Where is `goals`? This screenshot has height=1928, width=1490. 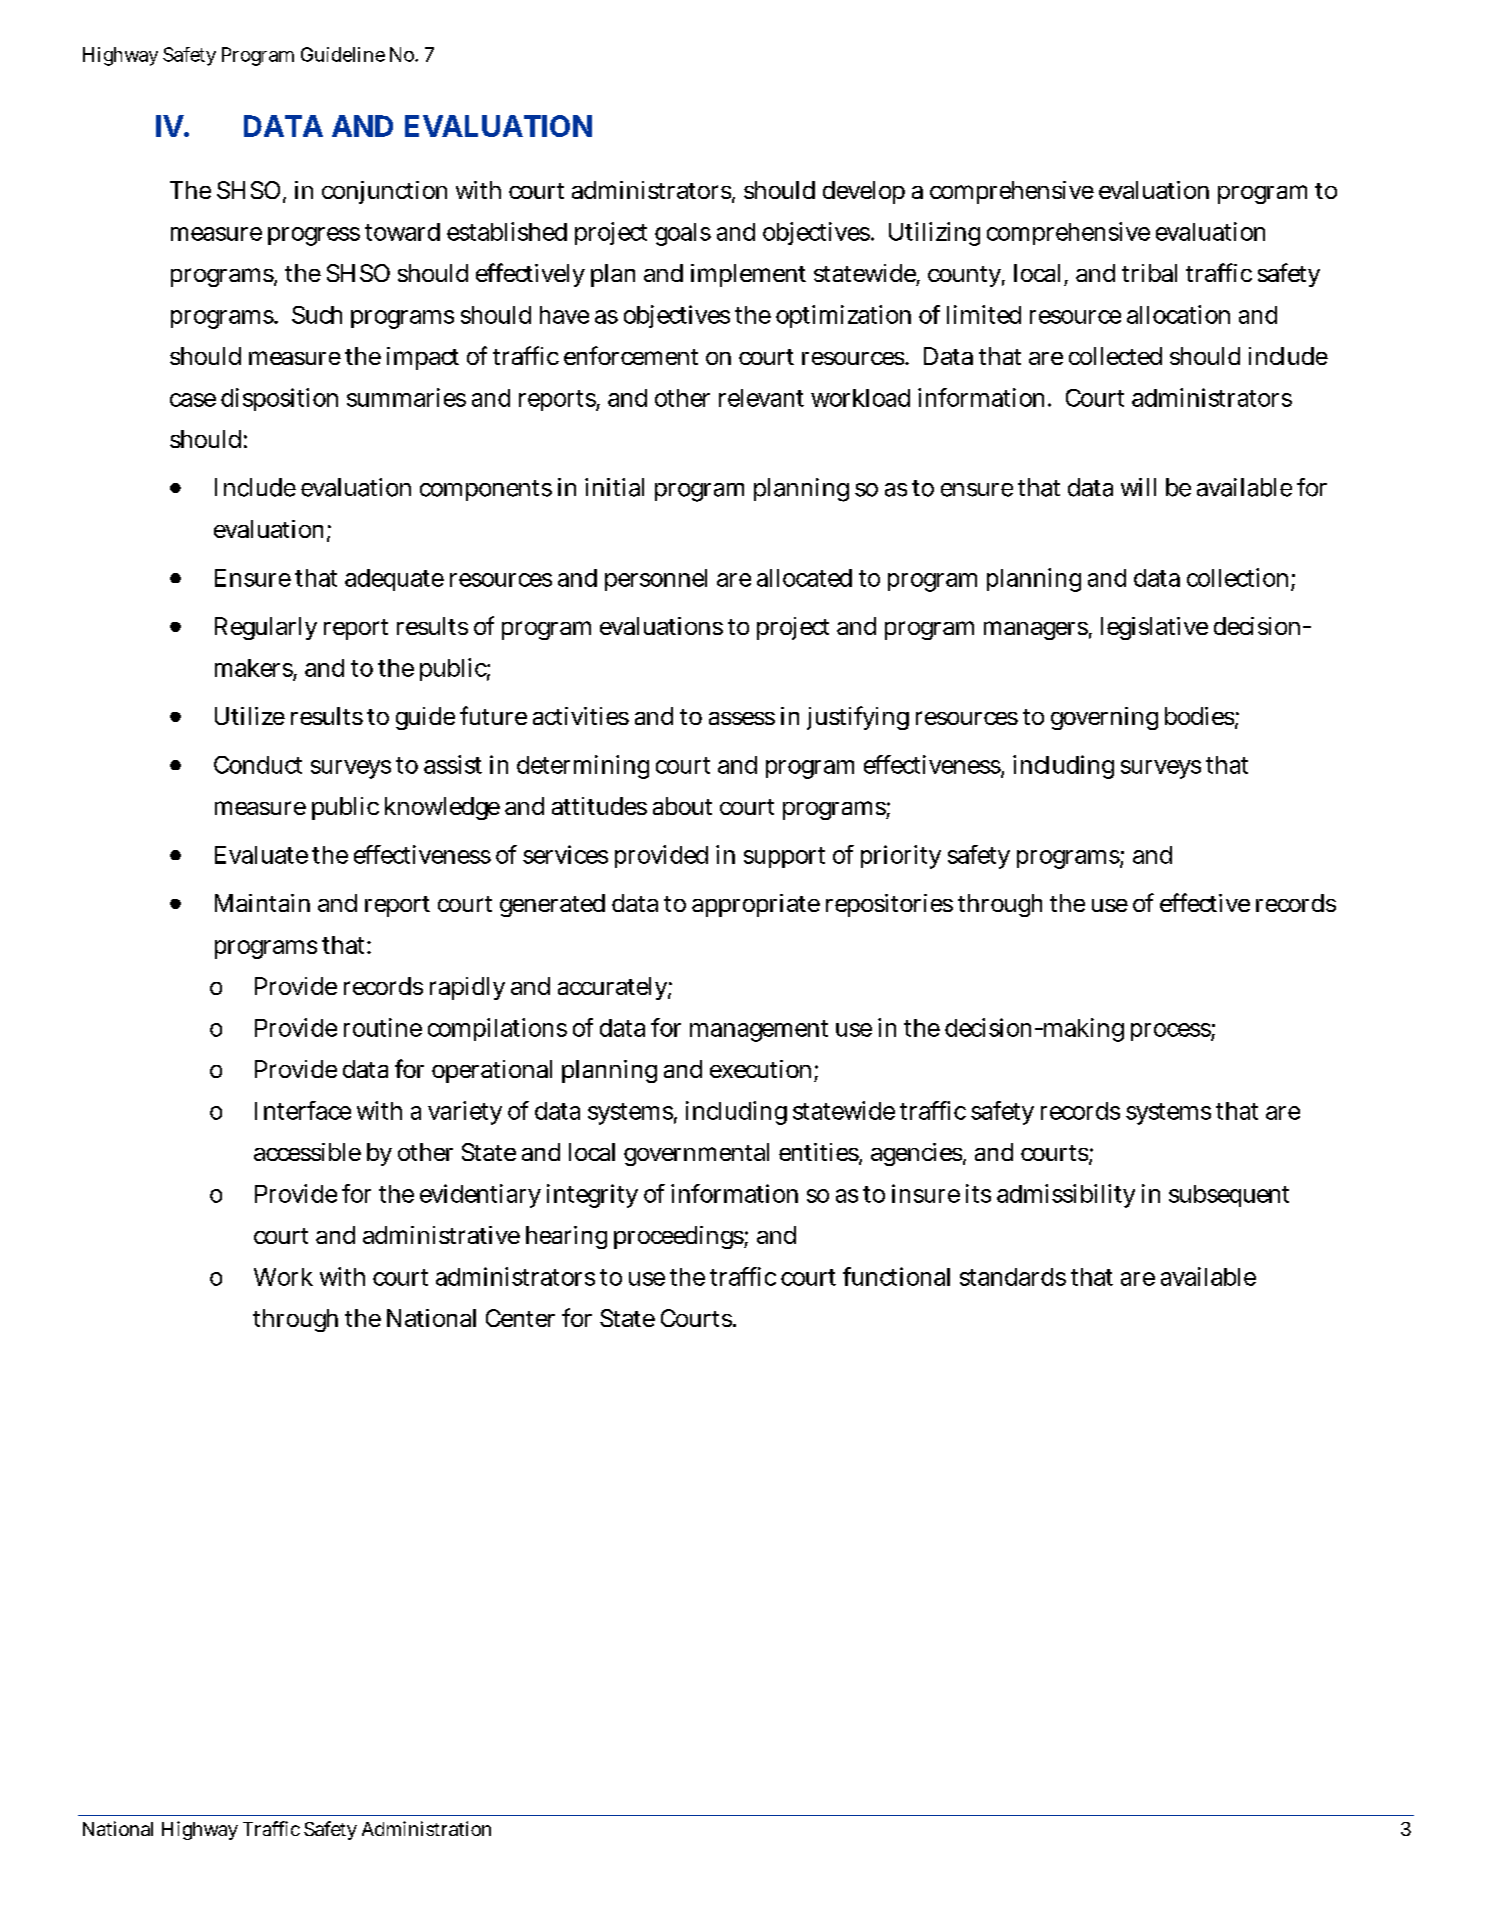
goals is located at coordinates (683, 234).
